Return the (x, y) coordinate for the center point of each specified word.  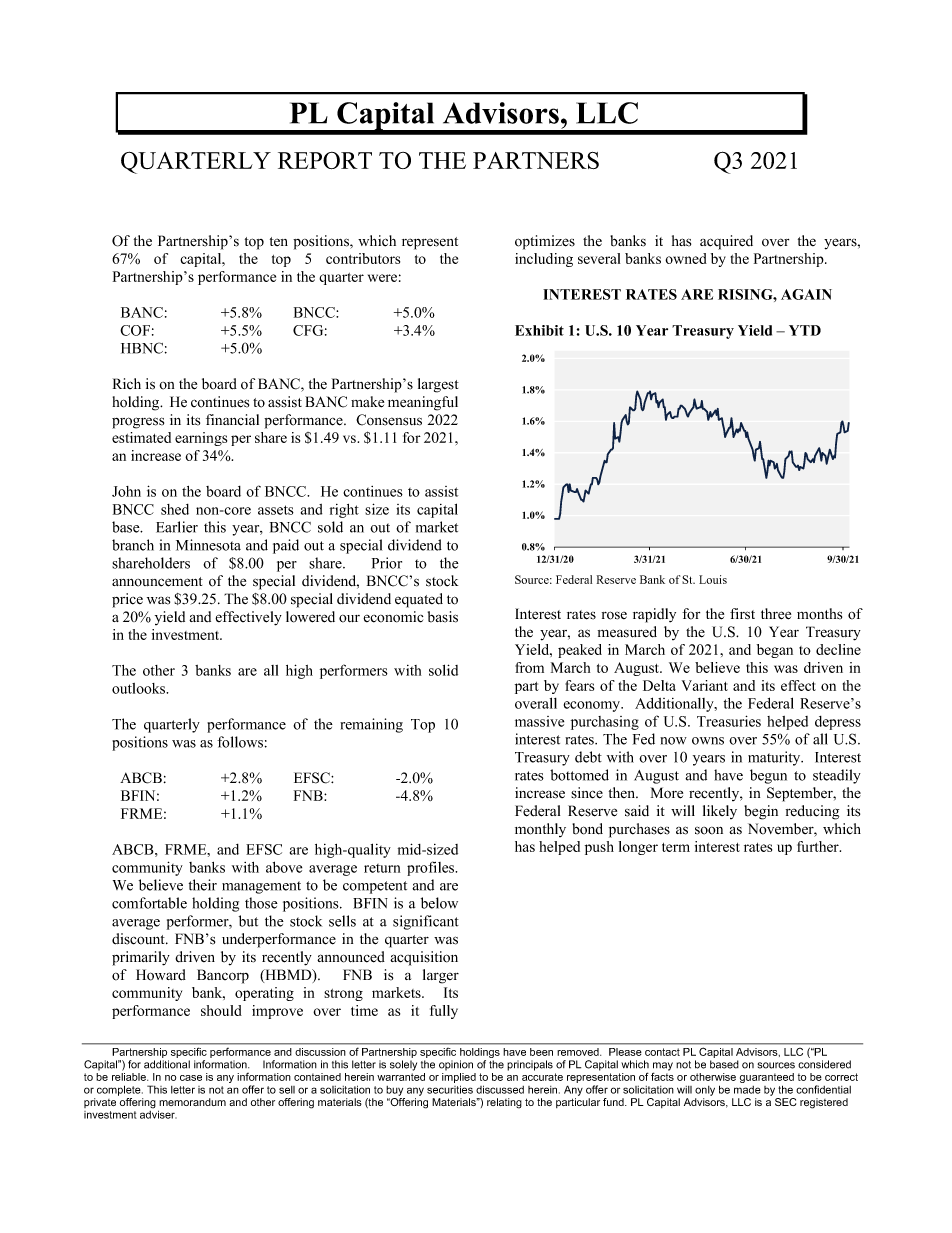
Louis (713, 579)
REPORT (325, 160)
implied (459, 1079)
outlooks (140, 688)
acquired (726, 242)
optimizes (545, 242)
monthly (540, 830)
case (191, 1078)
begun (768, 776)
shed (175, 509)
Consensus (389, 420)
